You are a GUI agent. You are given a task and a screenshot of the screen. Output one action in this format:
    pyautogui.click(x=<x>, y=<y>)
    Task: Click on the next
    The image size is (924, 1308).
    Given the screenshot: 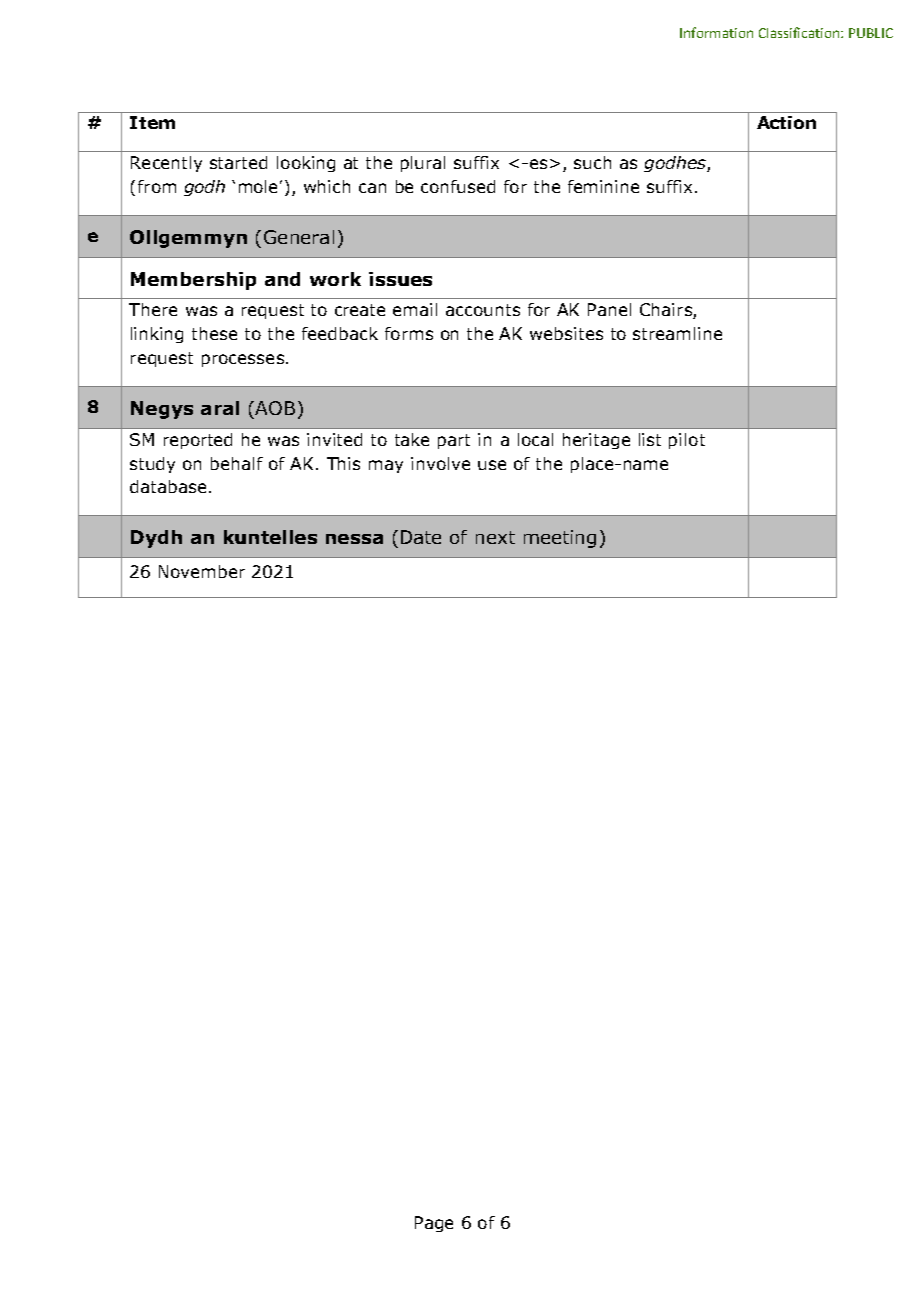 What is the action you would take?
    pyautogui.click(x=495, y=537)
